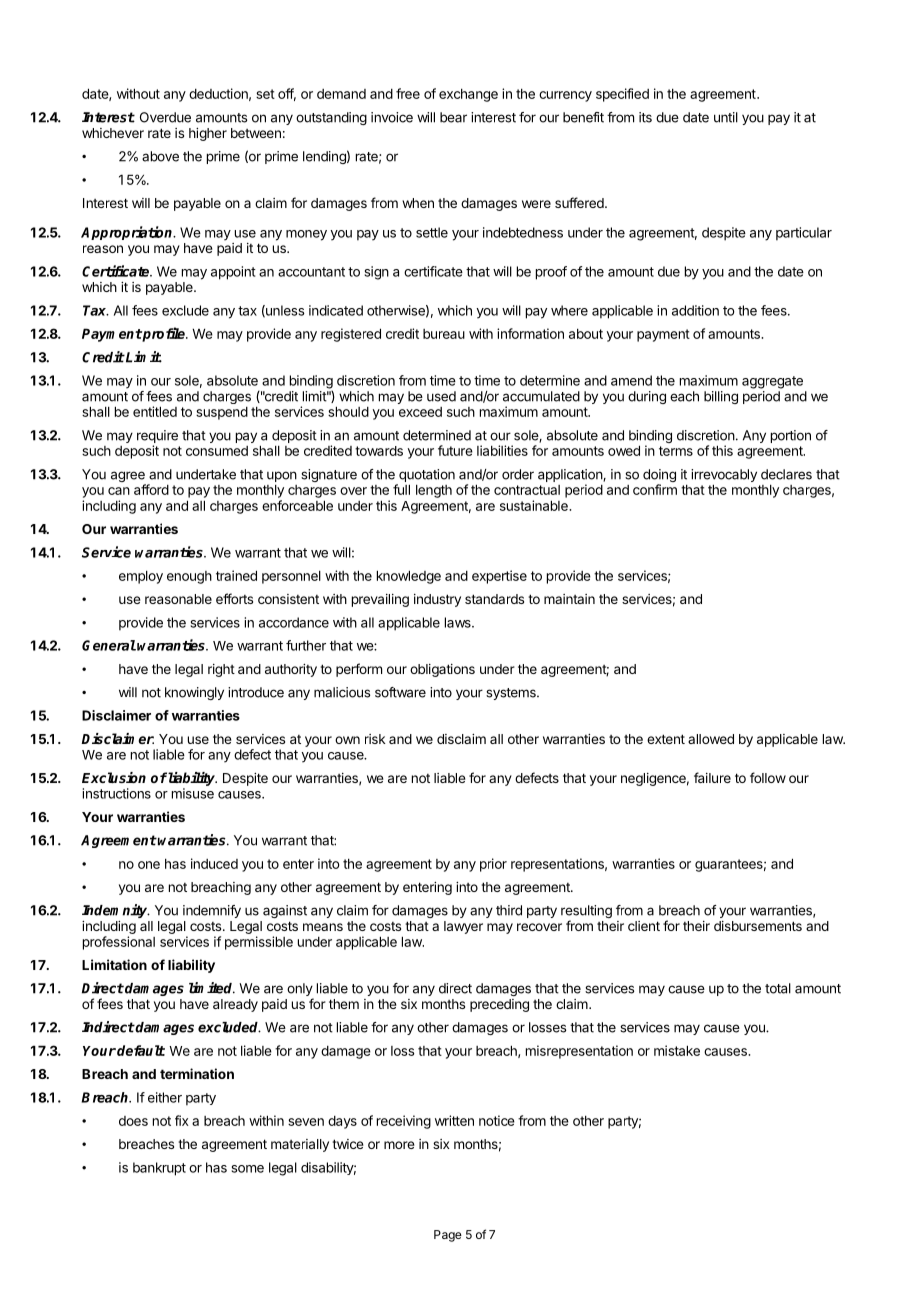 The image size is (924, 1296). What do you see at coordinates (222, 413) in the screenshot?
I see `suspend` at bounding box center [222, 413].
